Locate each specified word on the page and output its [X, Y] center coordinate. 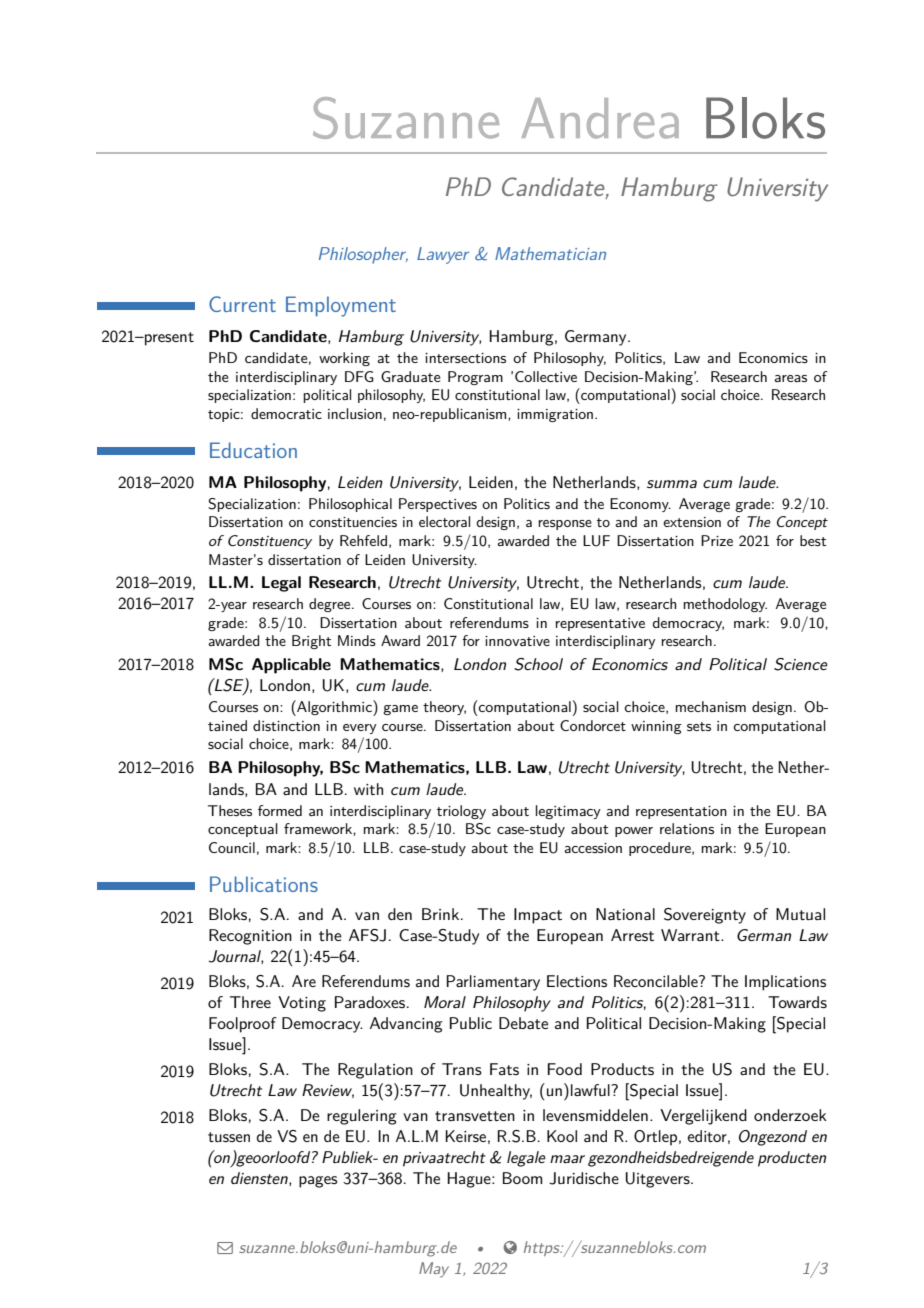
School [538, 664]
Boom [523, 1178]
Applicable [291, 666]
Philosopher [363, 255]
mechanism [711, 706]
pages [318, 1182]
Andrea [600, 118]
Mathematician [550, 253]
